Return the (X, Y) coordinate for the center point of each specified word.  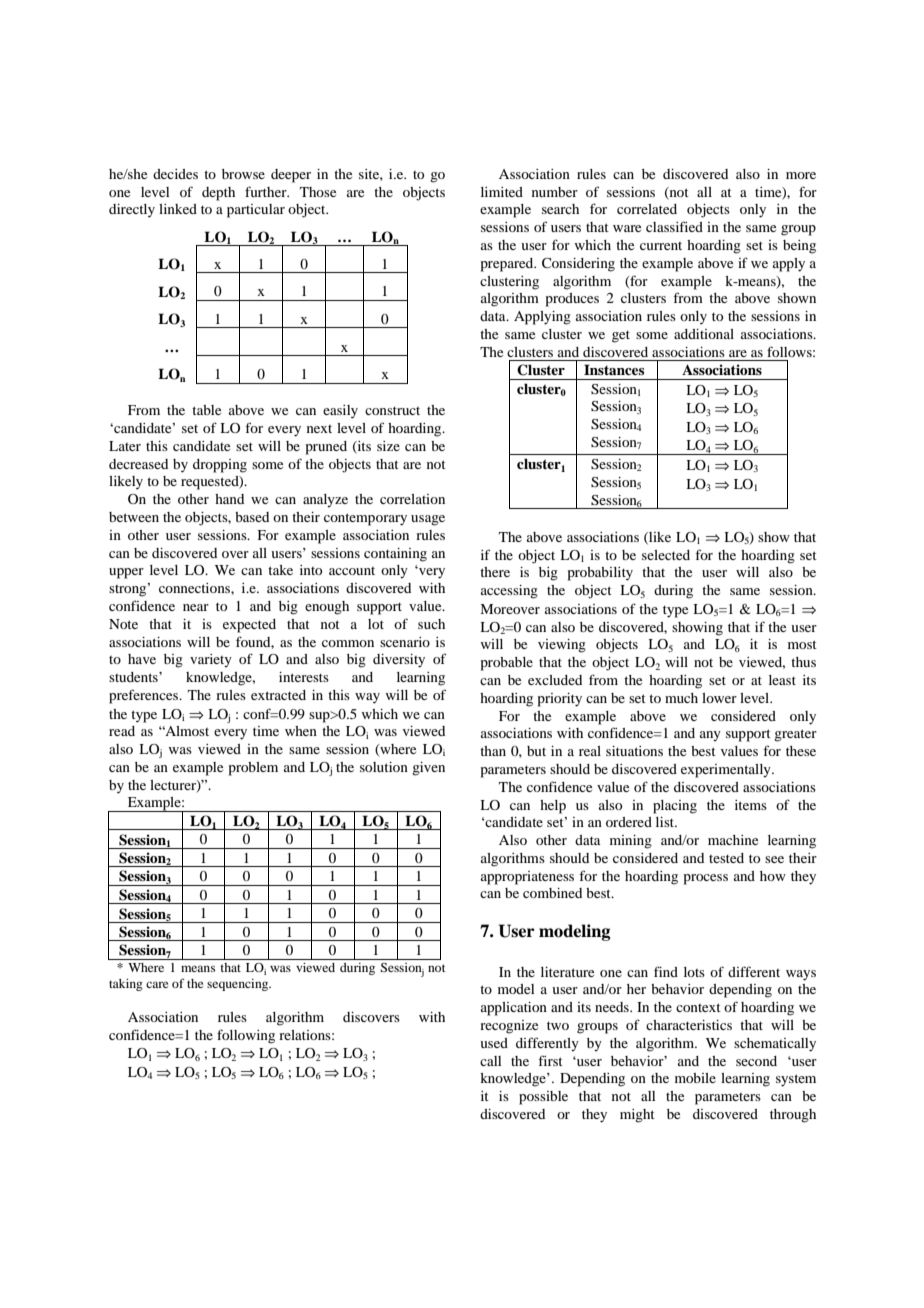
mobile (695, 1078)
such (431, 624)
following (246, 1036)
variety (211, 661)
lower (719, 698)
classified (674, 226)
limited (502, 192)
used (494, 1043)
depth (218, 194)
